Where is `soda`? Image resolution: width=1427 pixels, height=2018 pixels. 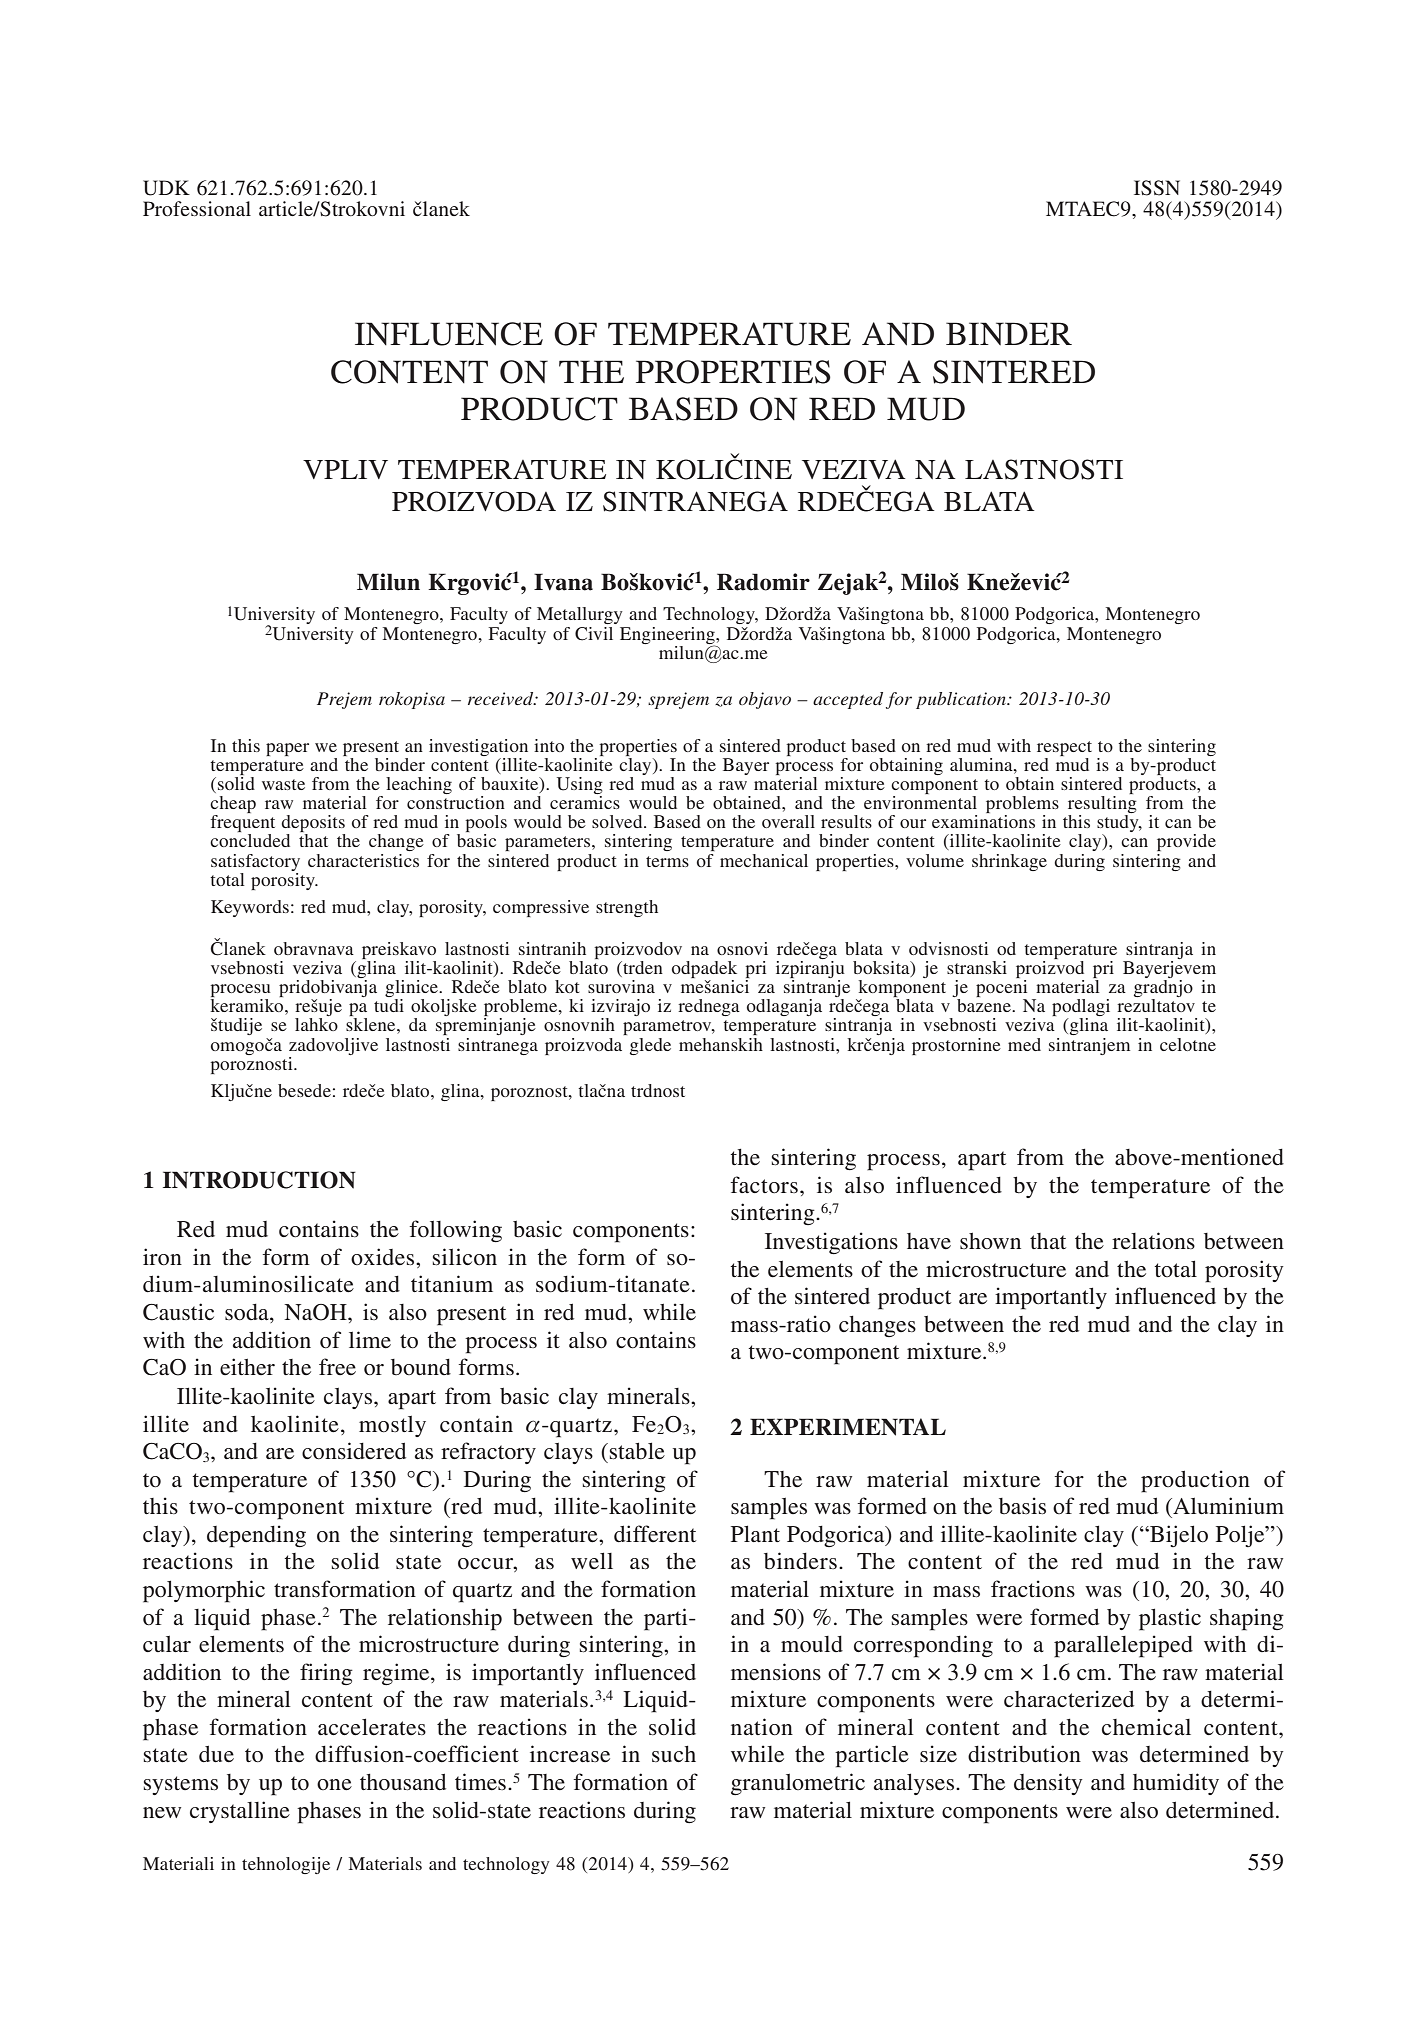
soda is located at coordinates (248, 1313).
